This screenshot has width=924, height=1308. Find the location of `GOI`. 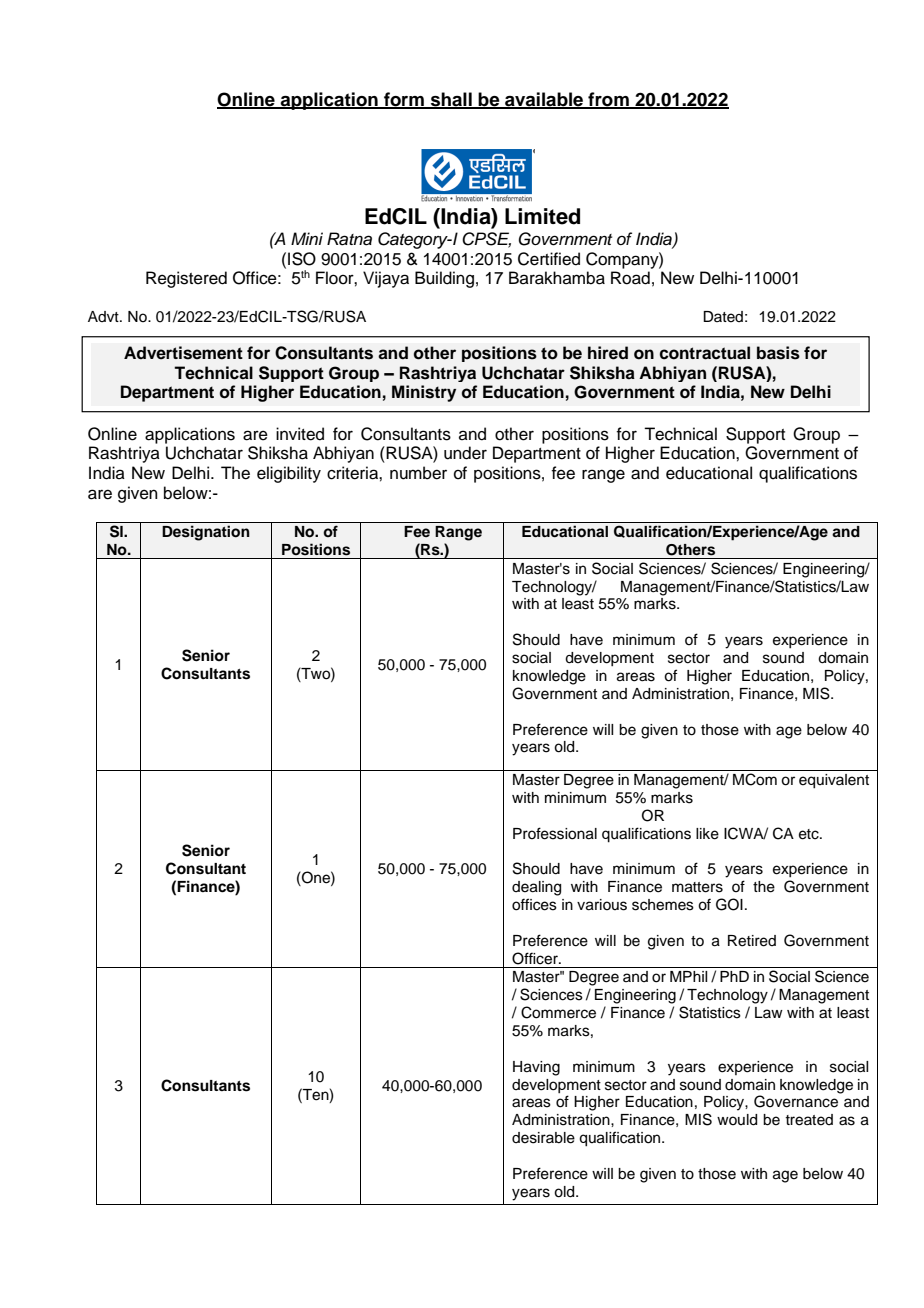

GOI is located at coordinates (729, 904).
